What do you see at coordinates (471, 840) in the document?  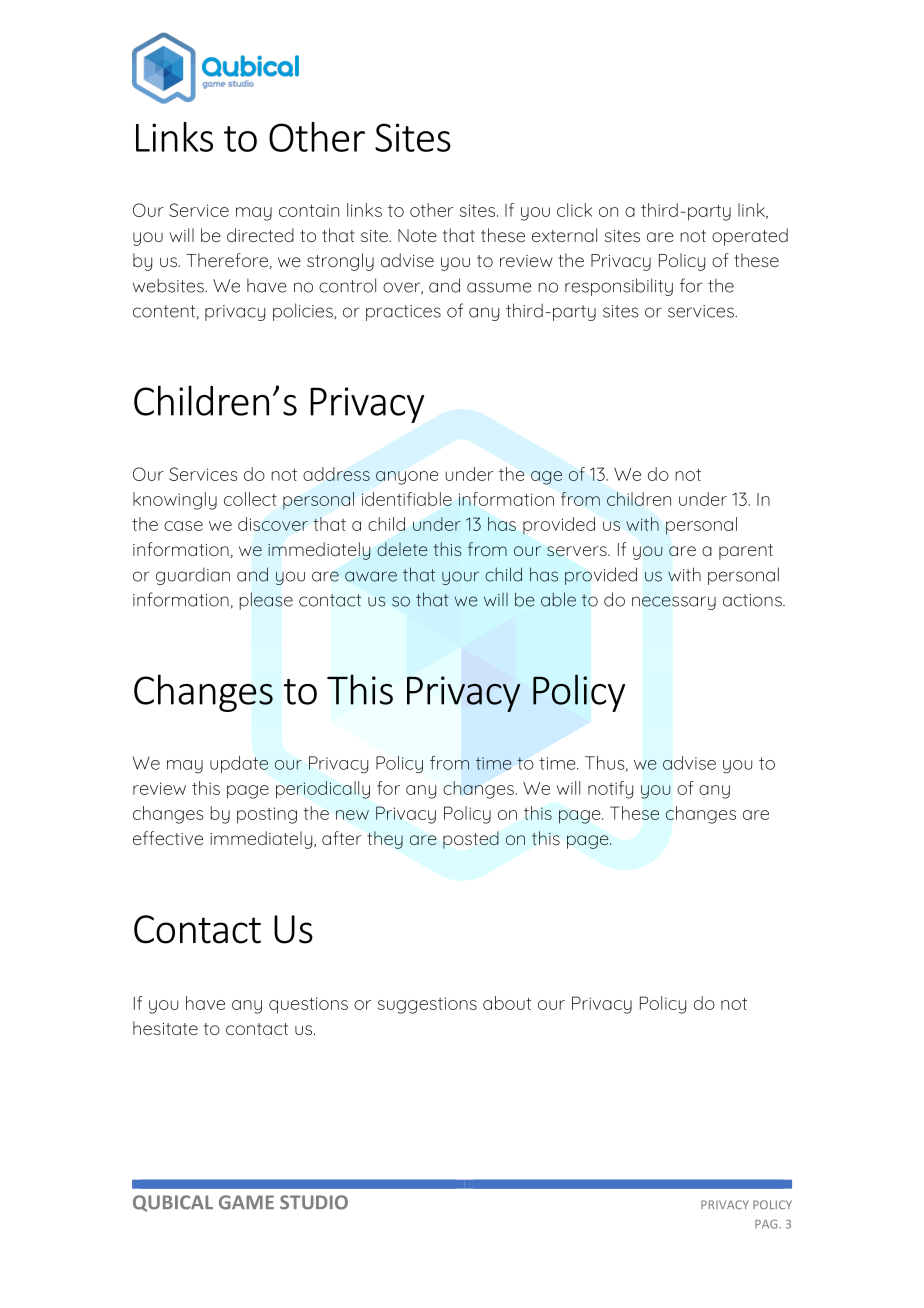 I see `posted` at bounding box center [471, 840].
